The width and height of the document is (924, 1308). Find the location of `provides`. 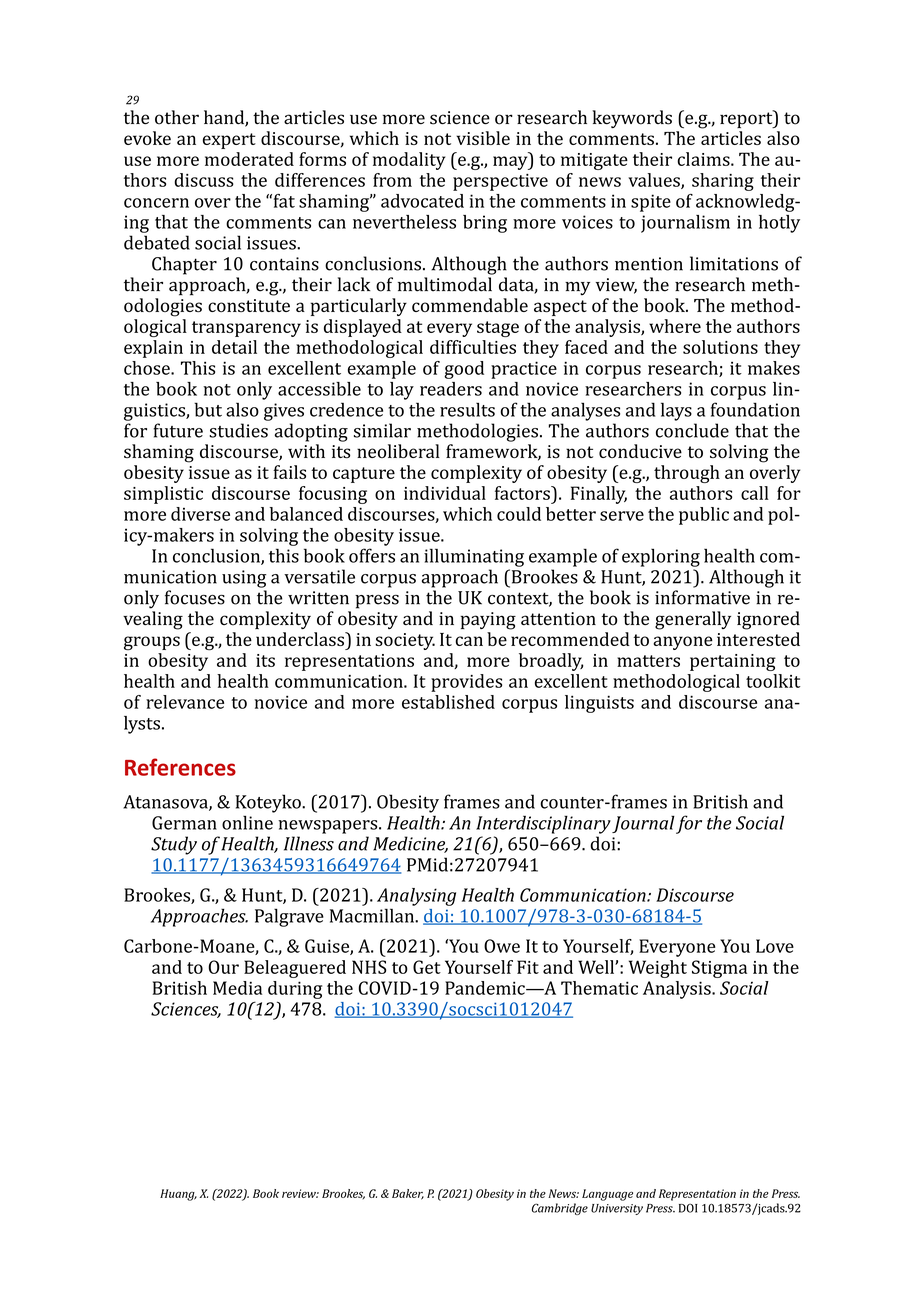

provides is located at coordinates (466, 683).
